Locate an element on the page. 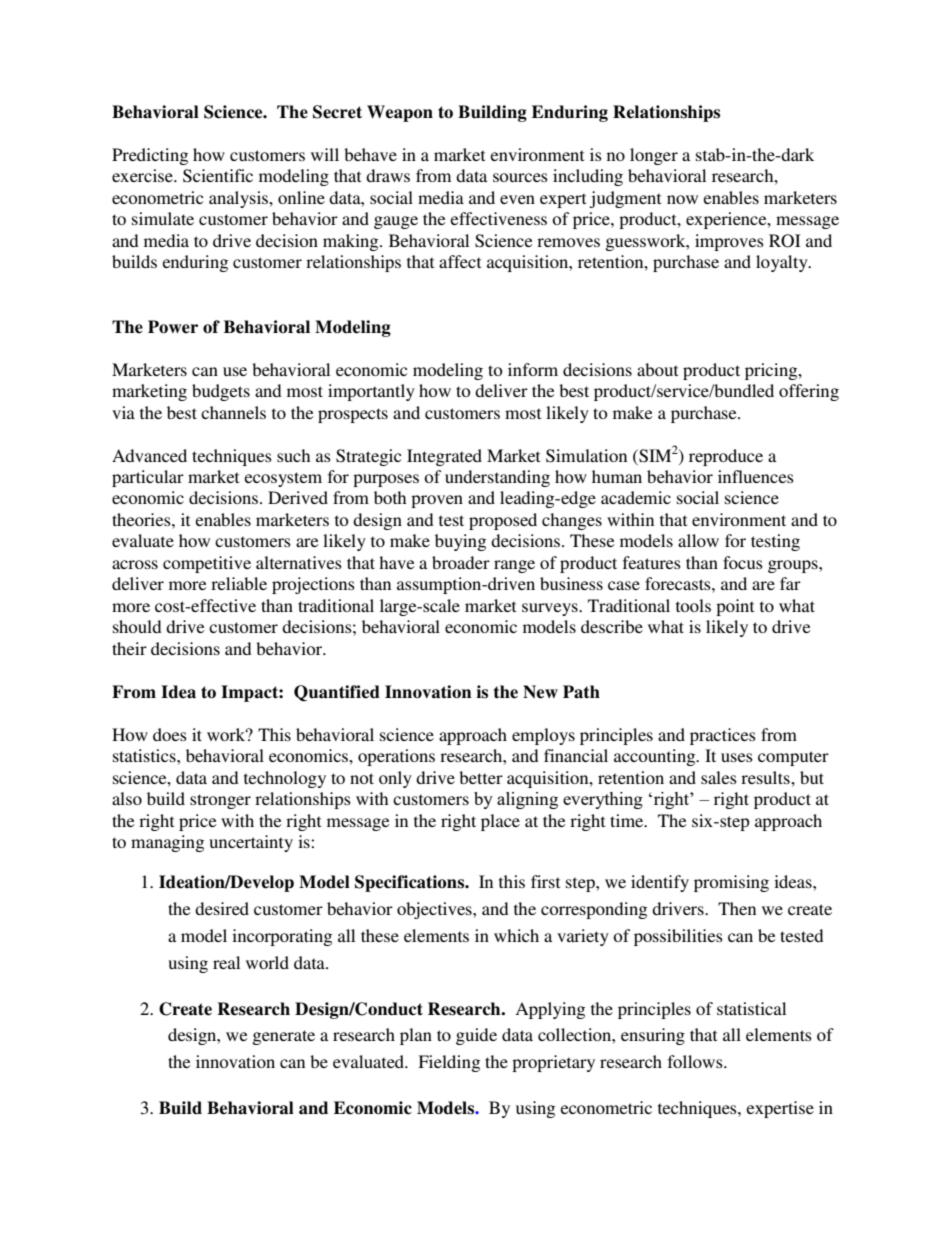 Image resolution: width=952 pixels, height=1233 pixels. guide is located at coordinates (476, 1036).
